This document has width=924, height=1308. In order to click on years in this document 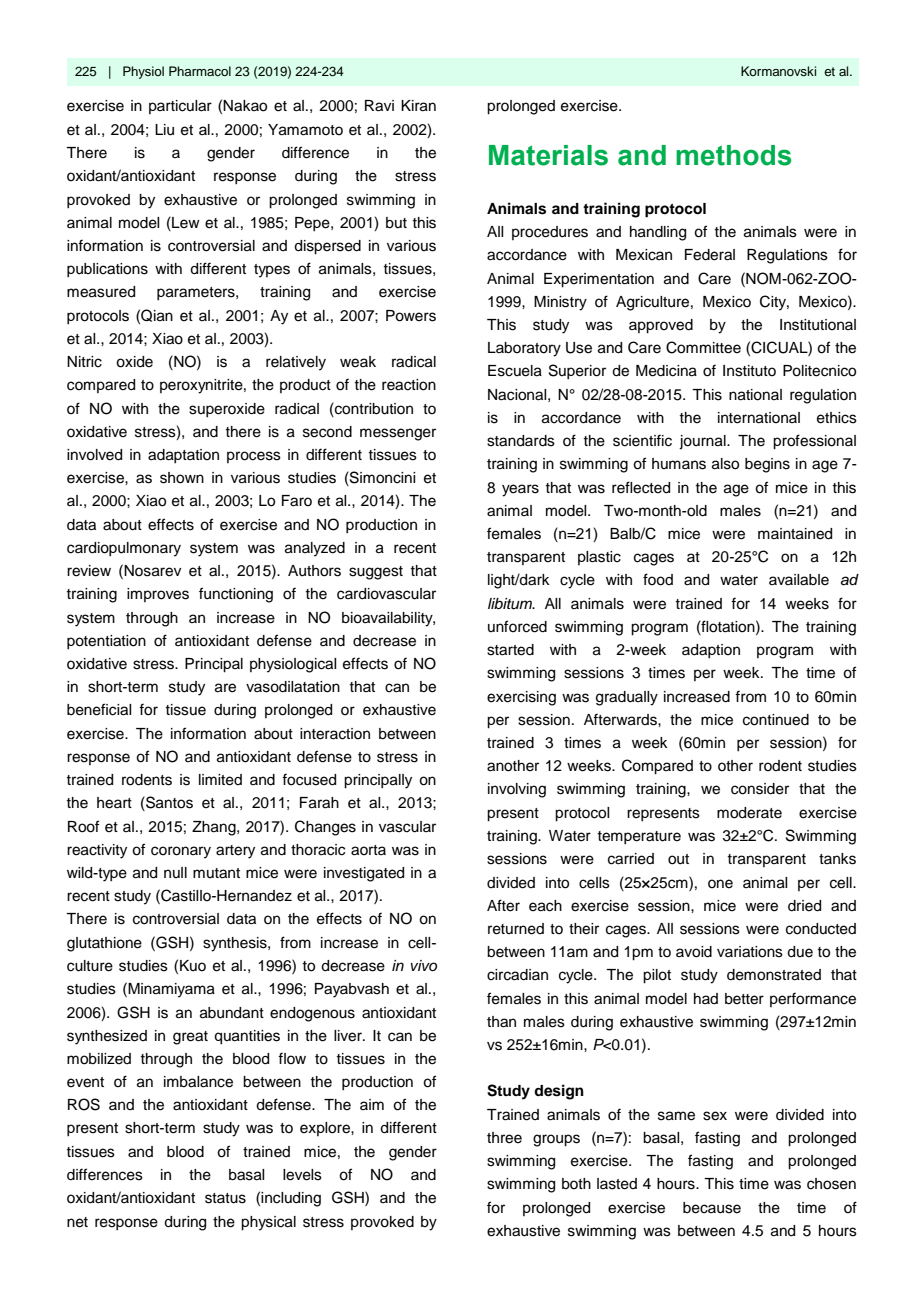, I will do `click(520, 490)`.
